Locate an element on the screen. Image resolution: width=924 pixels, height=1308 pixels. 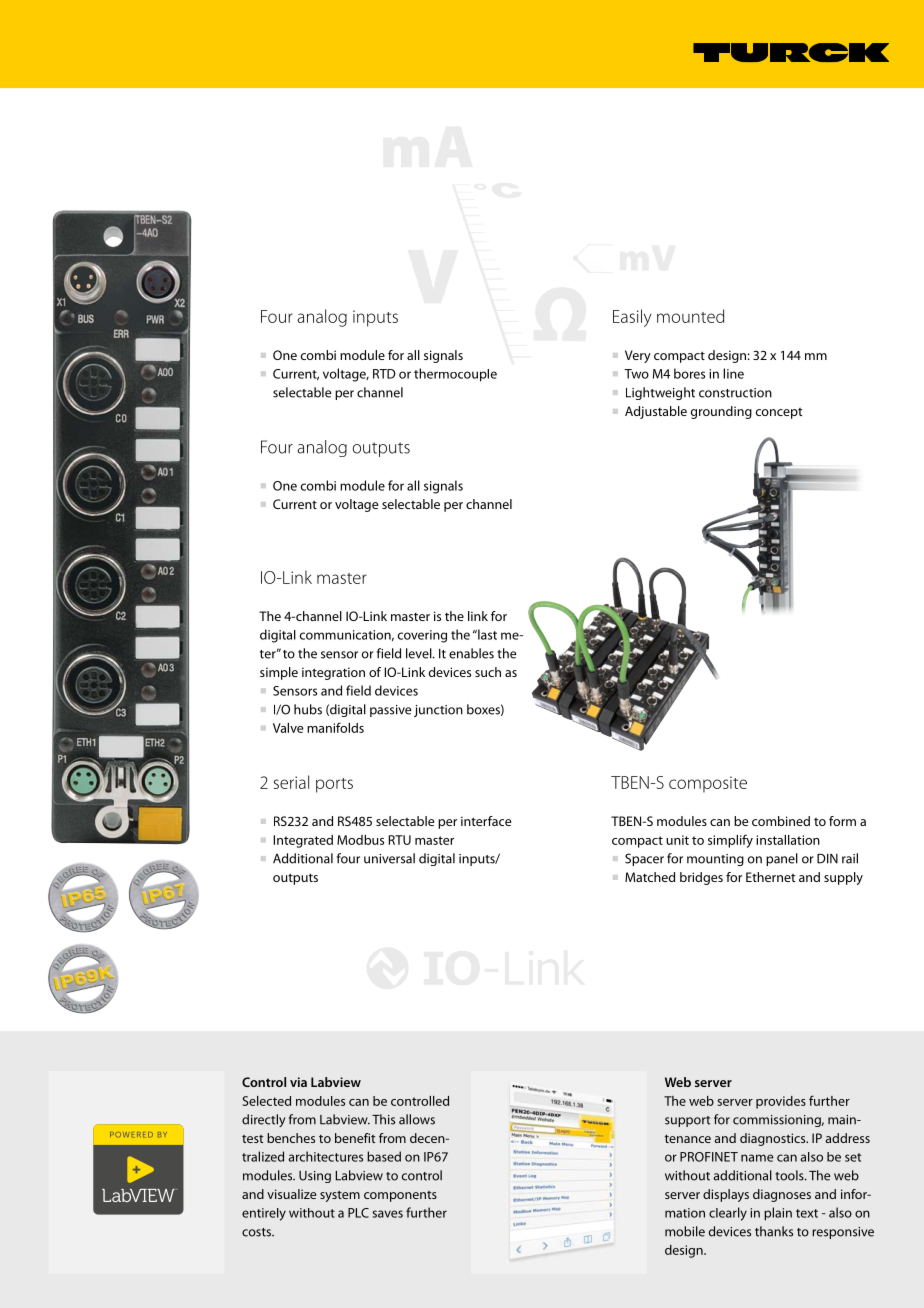
line is located at coordinates (733, 373).
